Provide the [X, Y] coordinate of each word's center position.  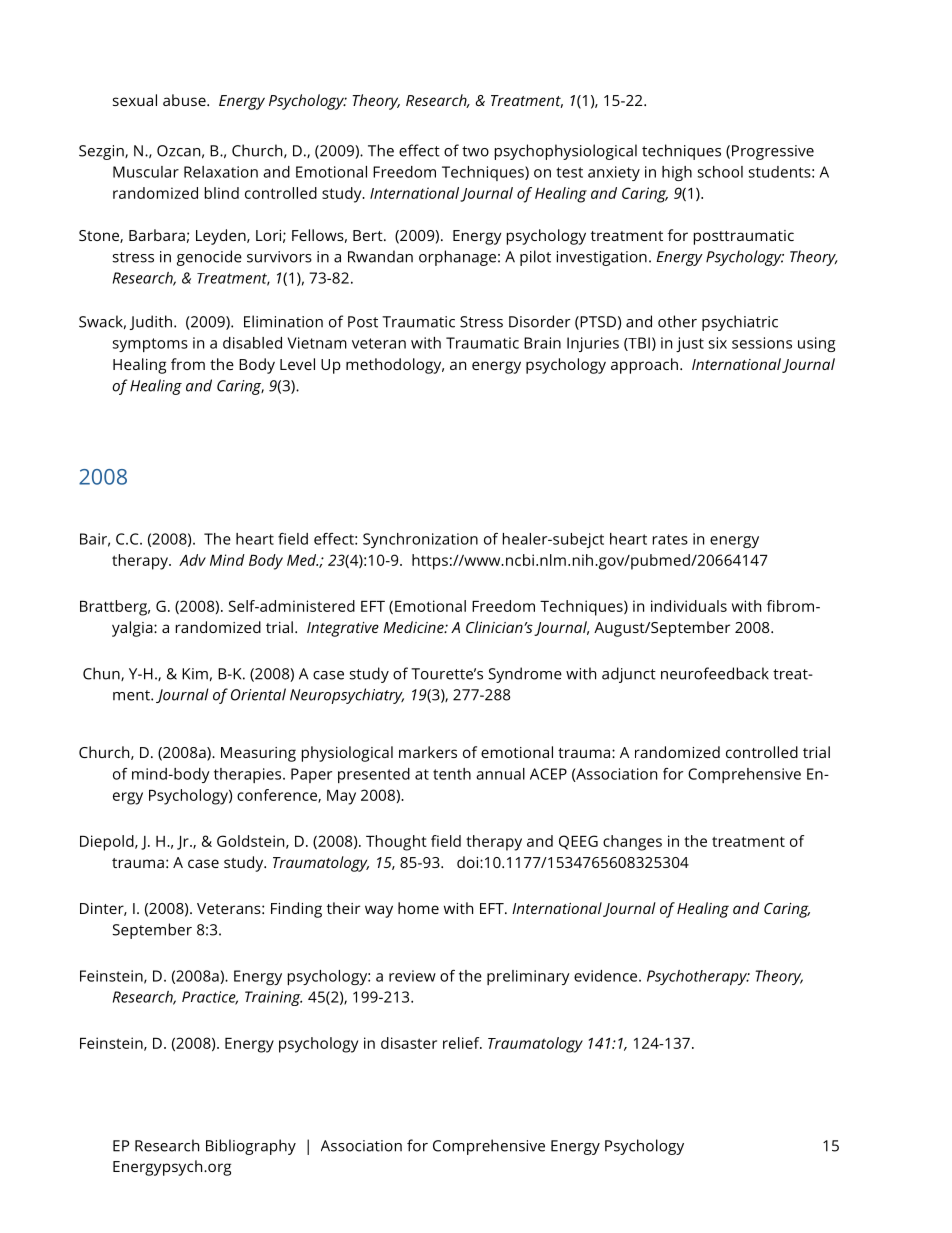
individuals [689, 606]
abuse [185, 100]
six [718, 343]
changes [632, 843]
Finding [296, 910]
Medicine [414, 627]
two [475, 151]
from [188, 364]
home [418, 908]
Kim [195, 674]
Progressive [773, 152]
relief [462, 1043]
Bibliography [251, 1147]
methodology [395, 366]
